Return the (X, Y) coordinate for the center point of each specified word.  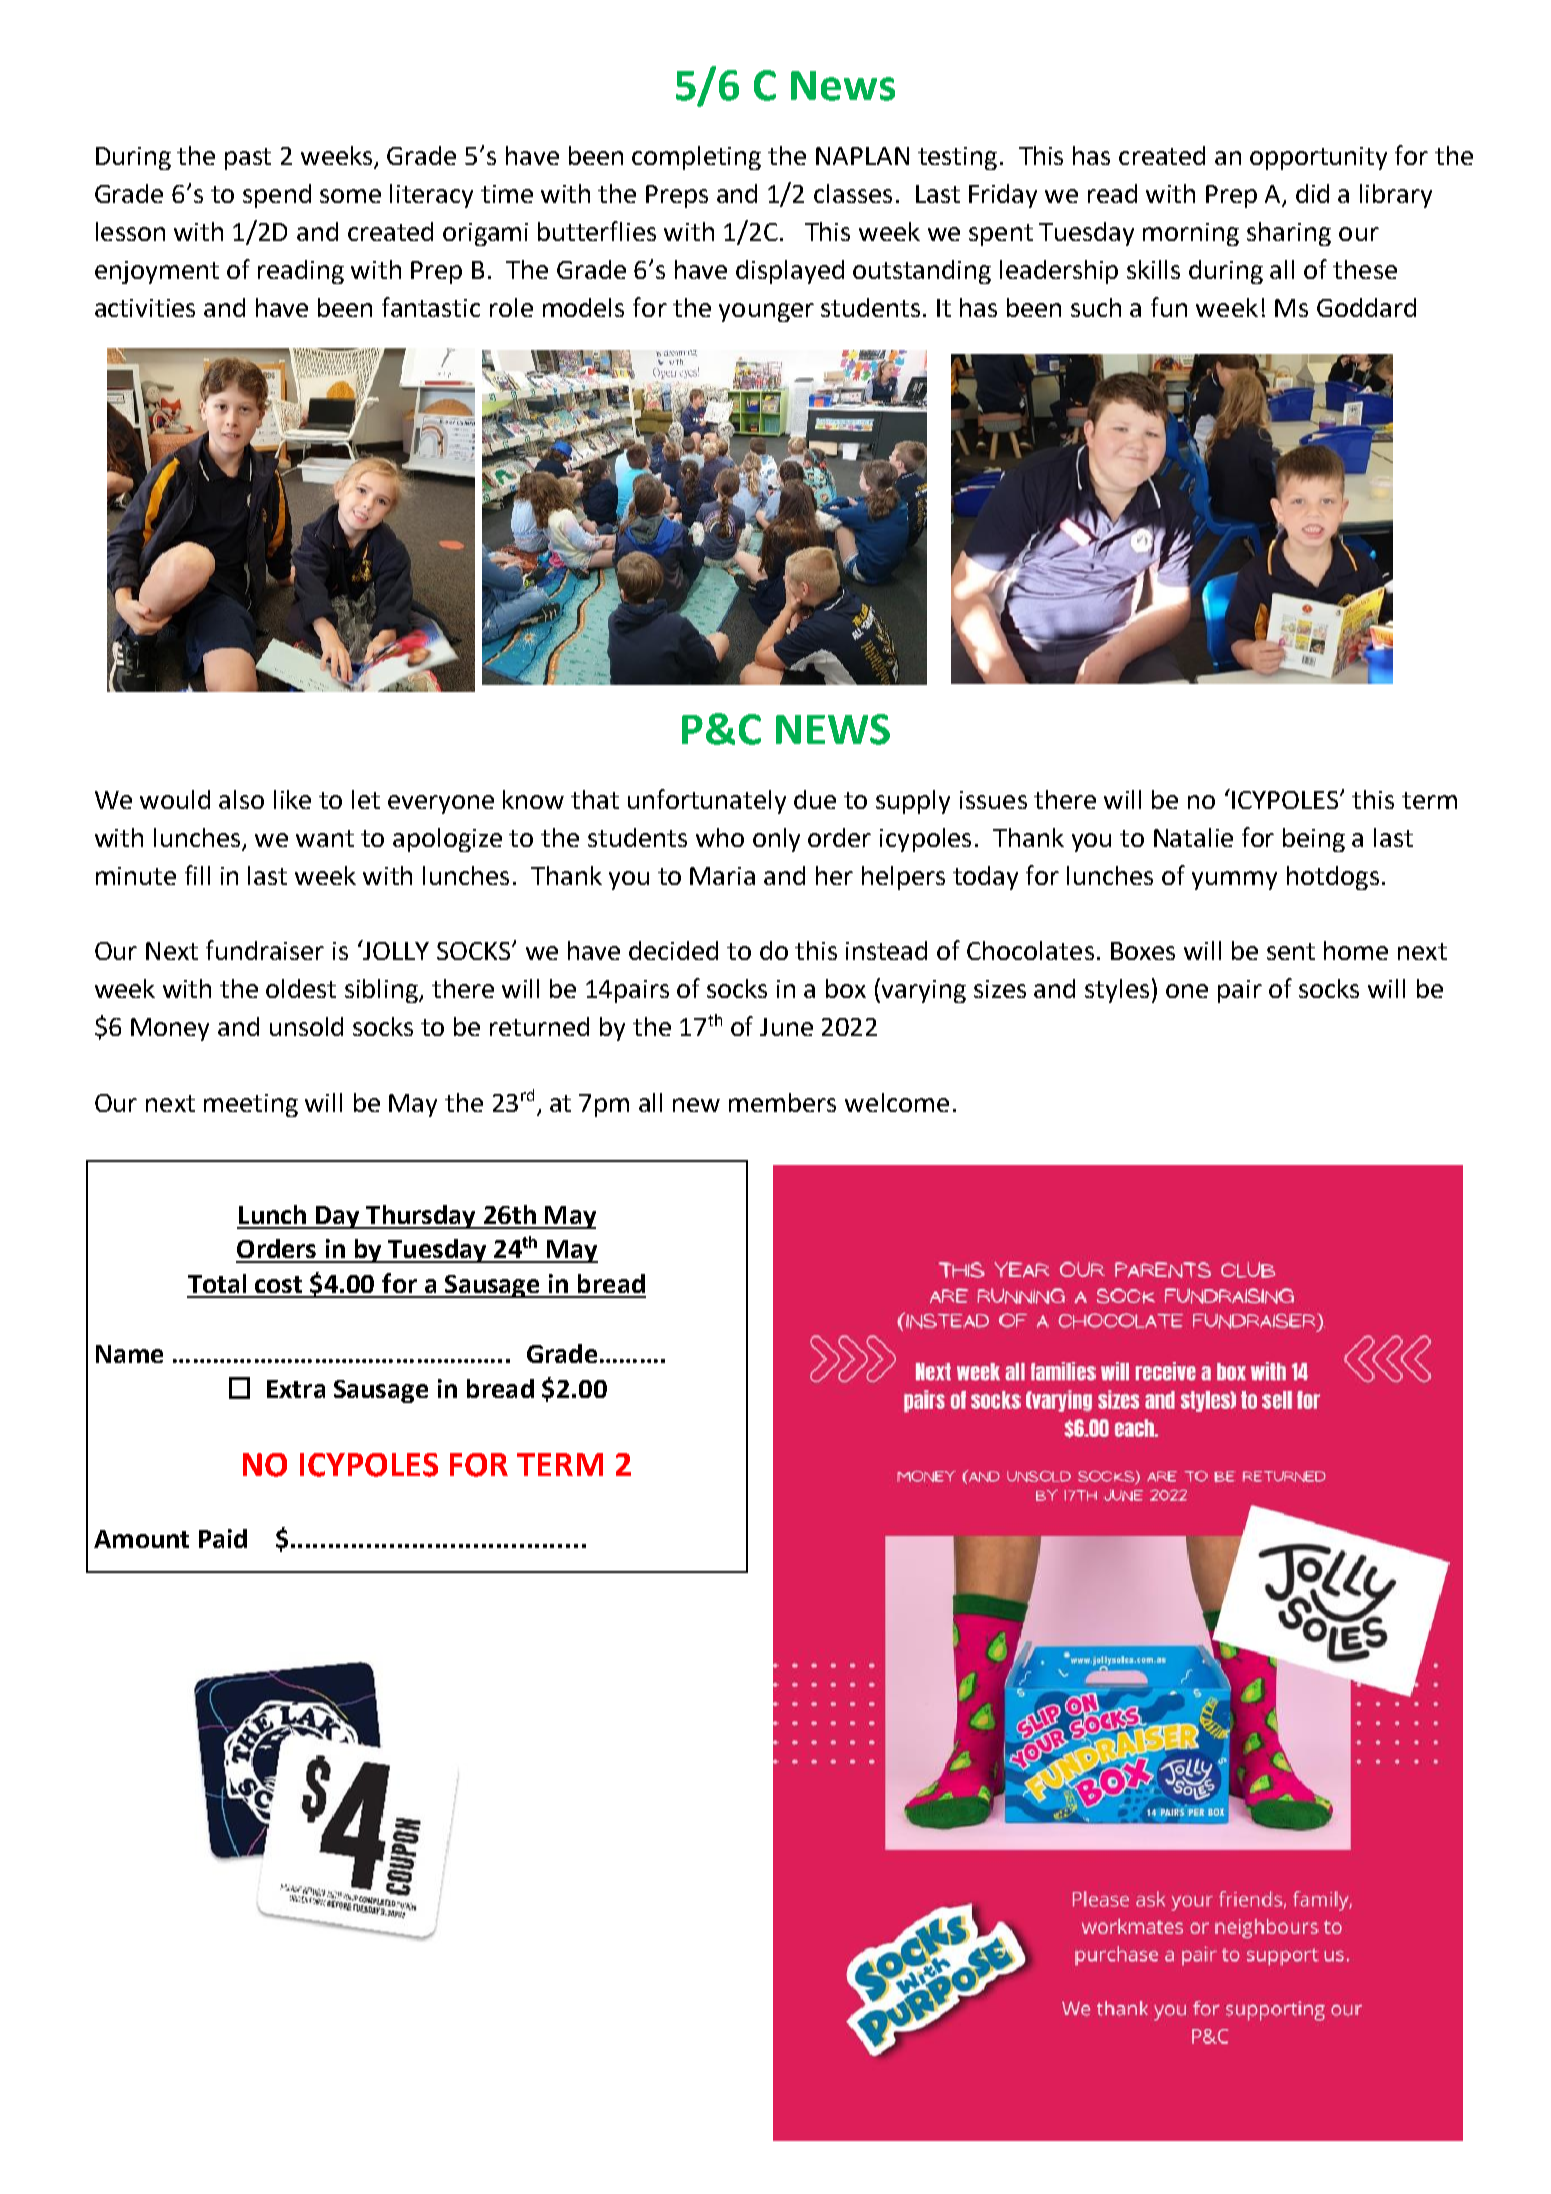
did (1312, 193)
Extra (296, 1389)
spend (277, 196)
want (325, 838)
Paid (223, 1538)
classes (853, 193)
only (776, 840)
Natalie (1193, 837)
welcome (897, 1102)
